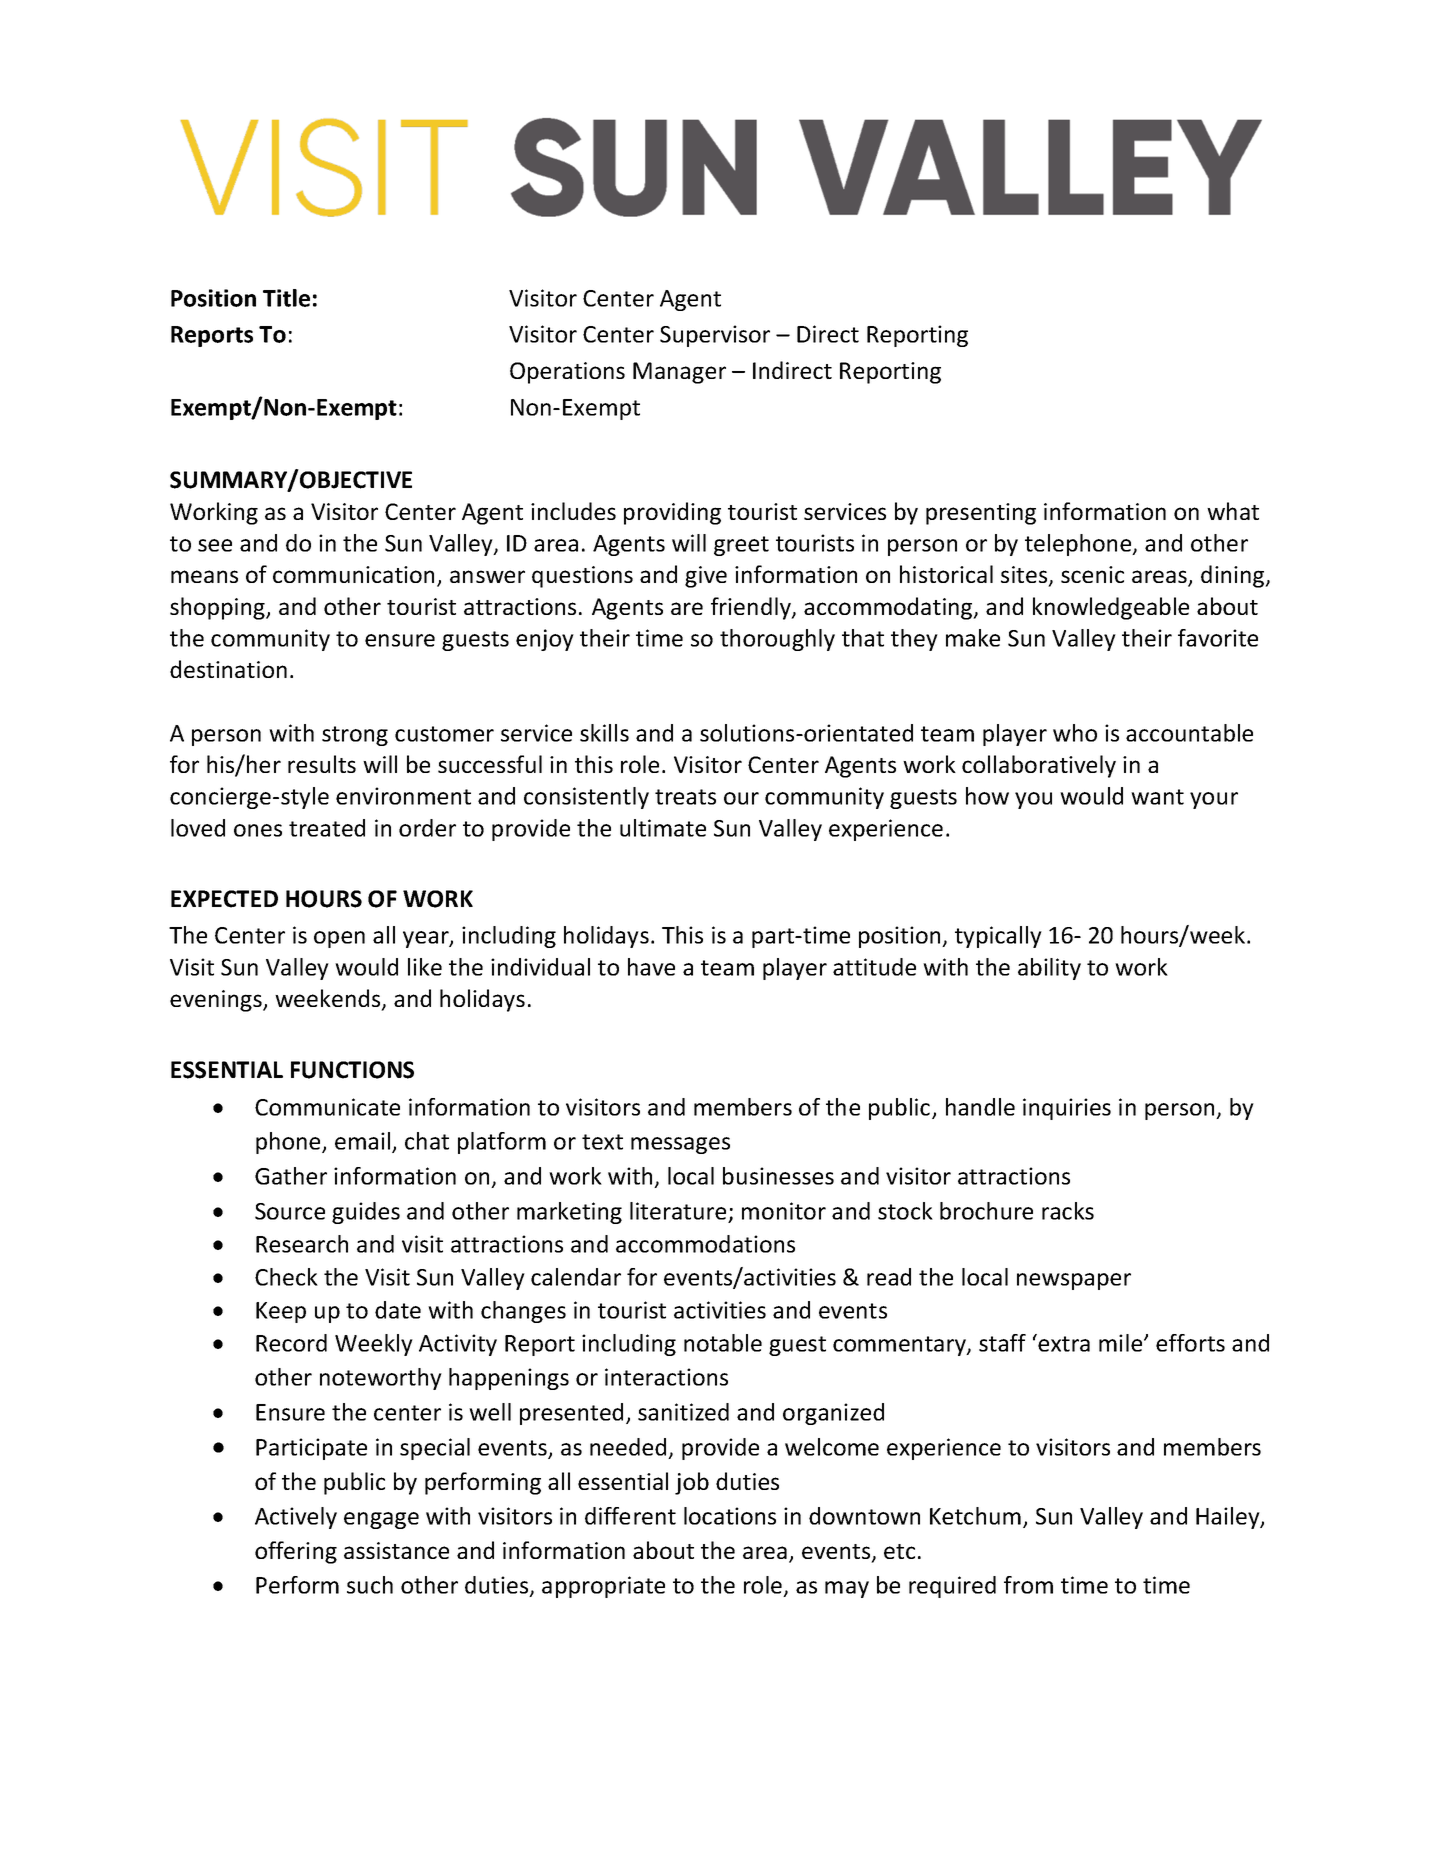 The height and width of the document is (1866, 1442). I want to click on open, so click(339, 939).
